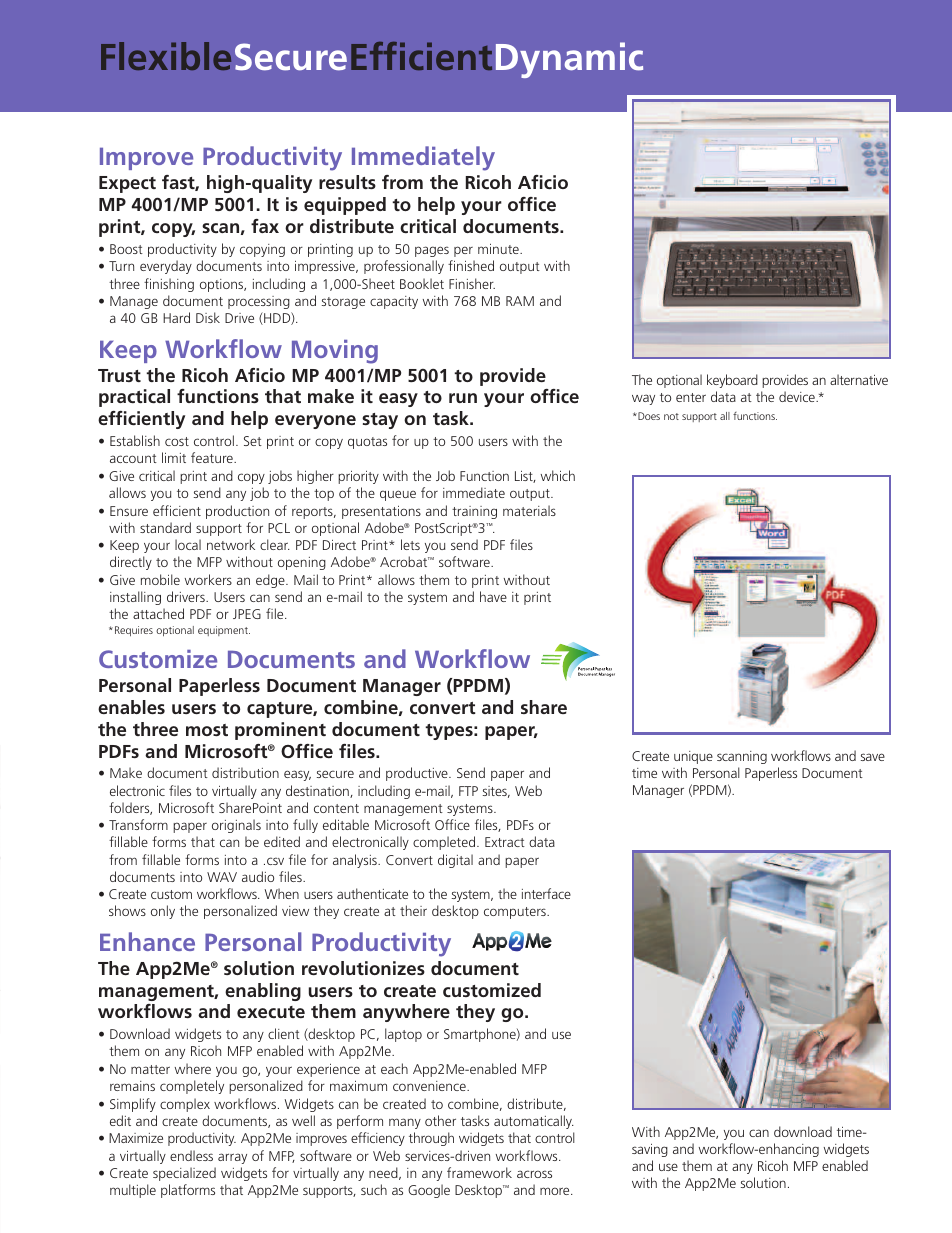  Describe the element at coordinates (732, 381) in the document. I see `keyboard` at that location.
